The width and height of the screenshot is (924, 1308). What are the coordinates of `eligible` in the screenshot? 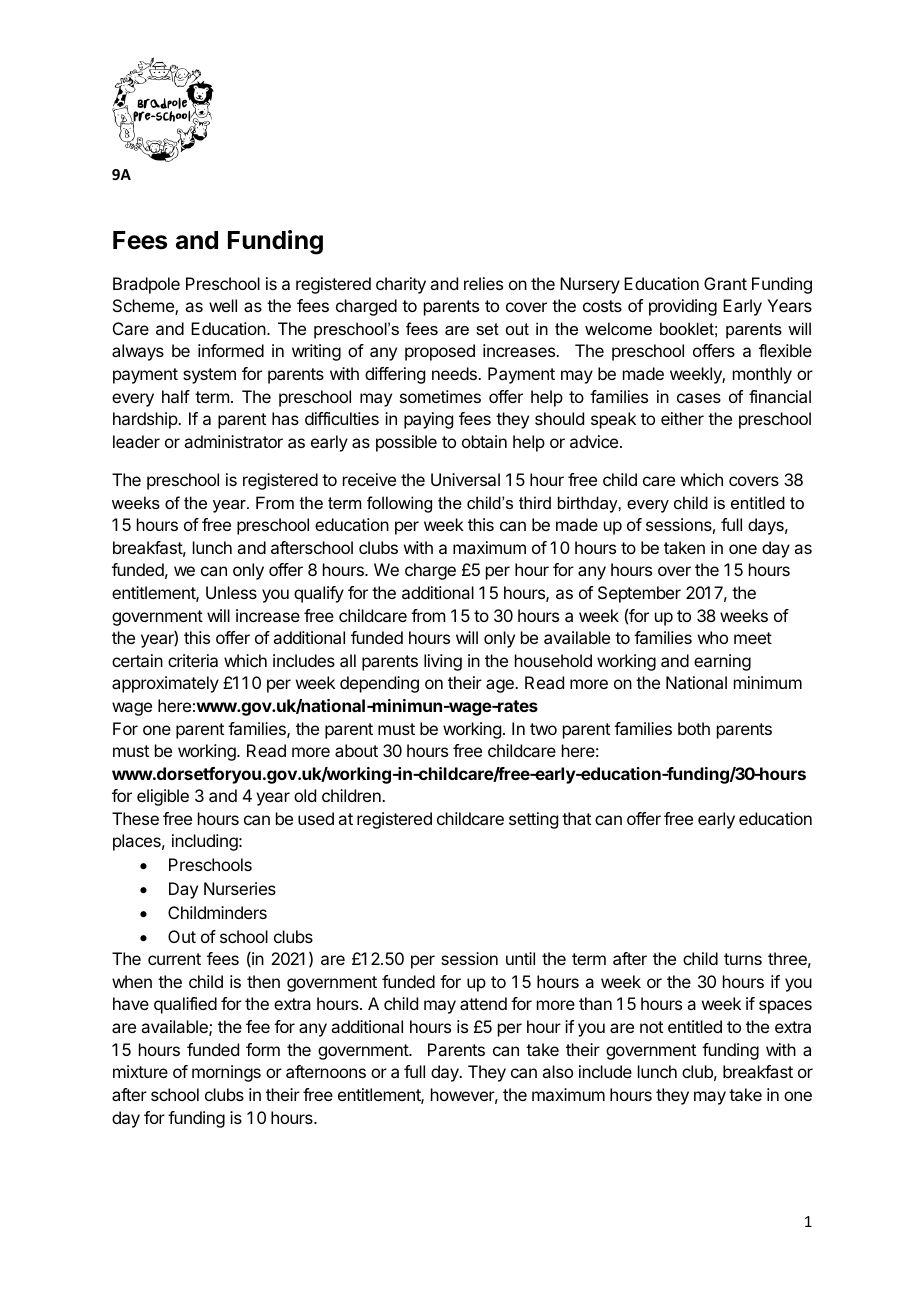 It's located at (163, 797).
